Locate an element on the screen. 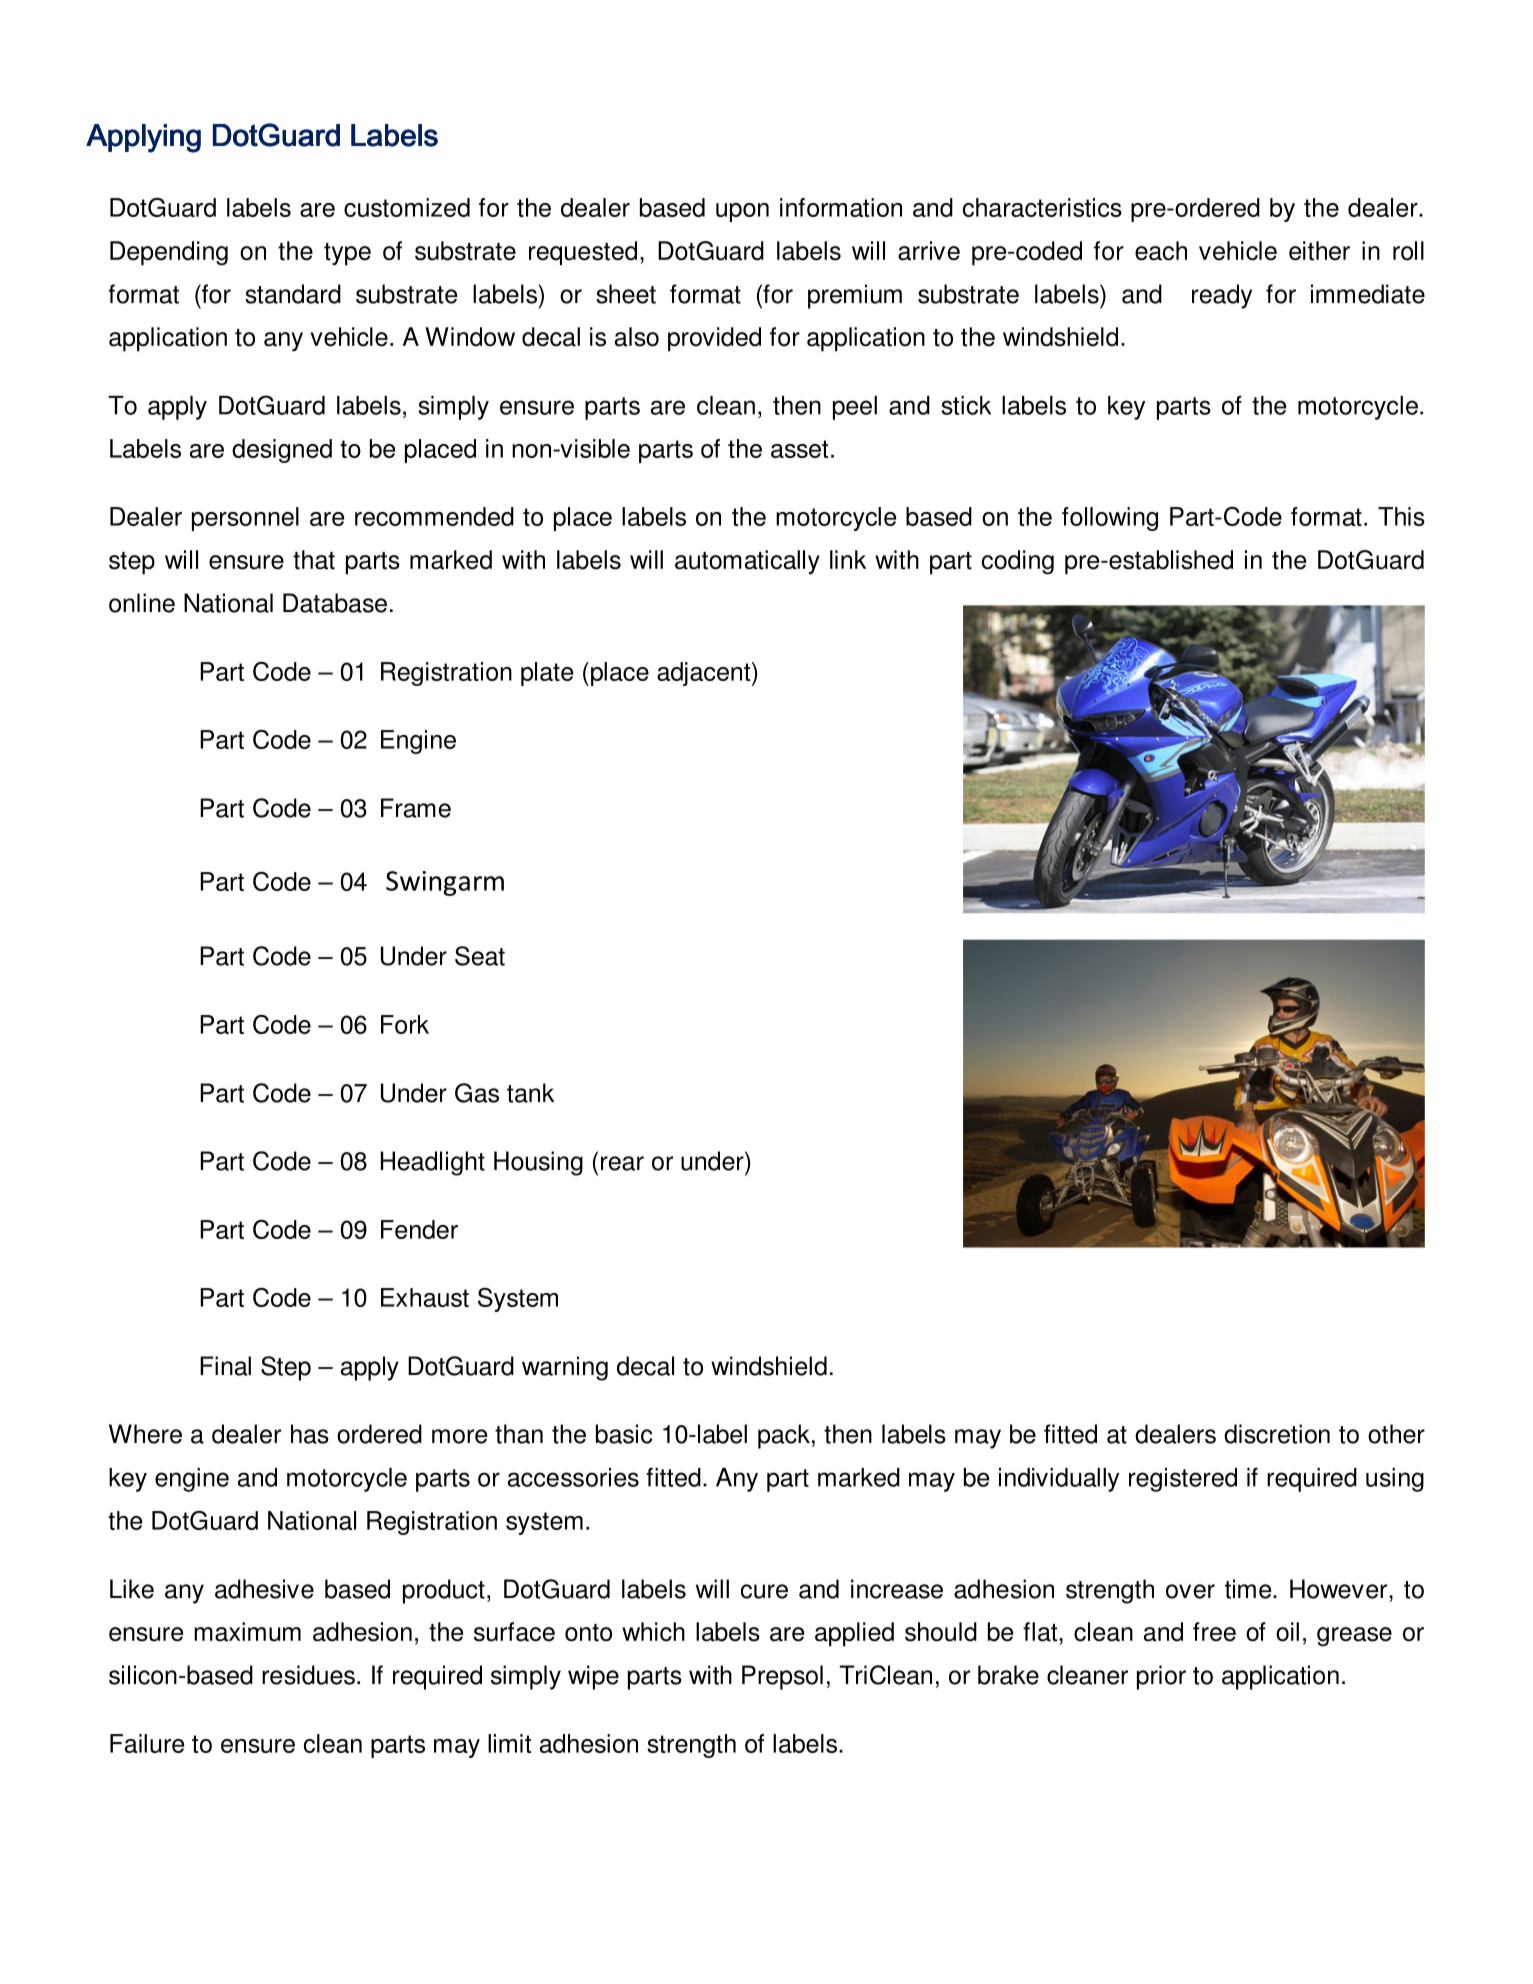 Image resolution: width=1533 pixels, height=1984 pixels. automatically is located at coordinates (747, 562).
